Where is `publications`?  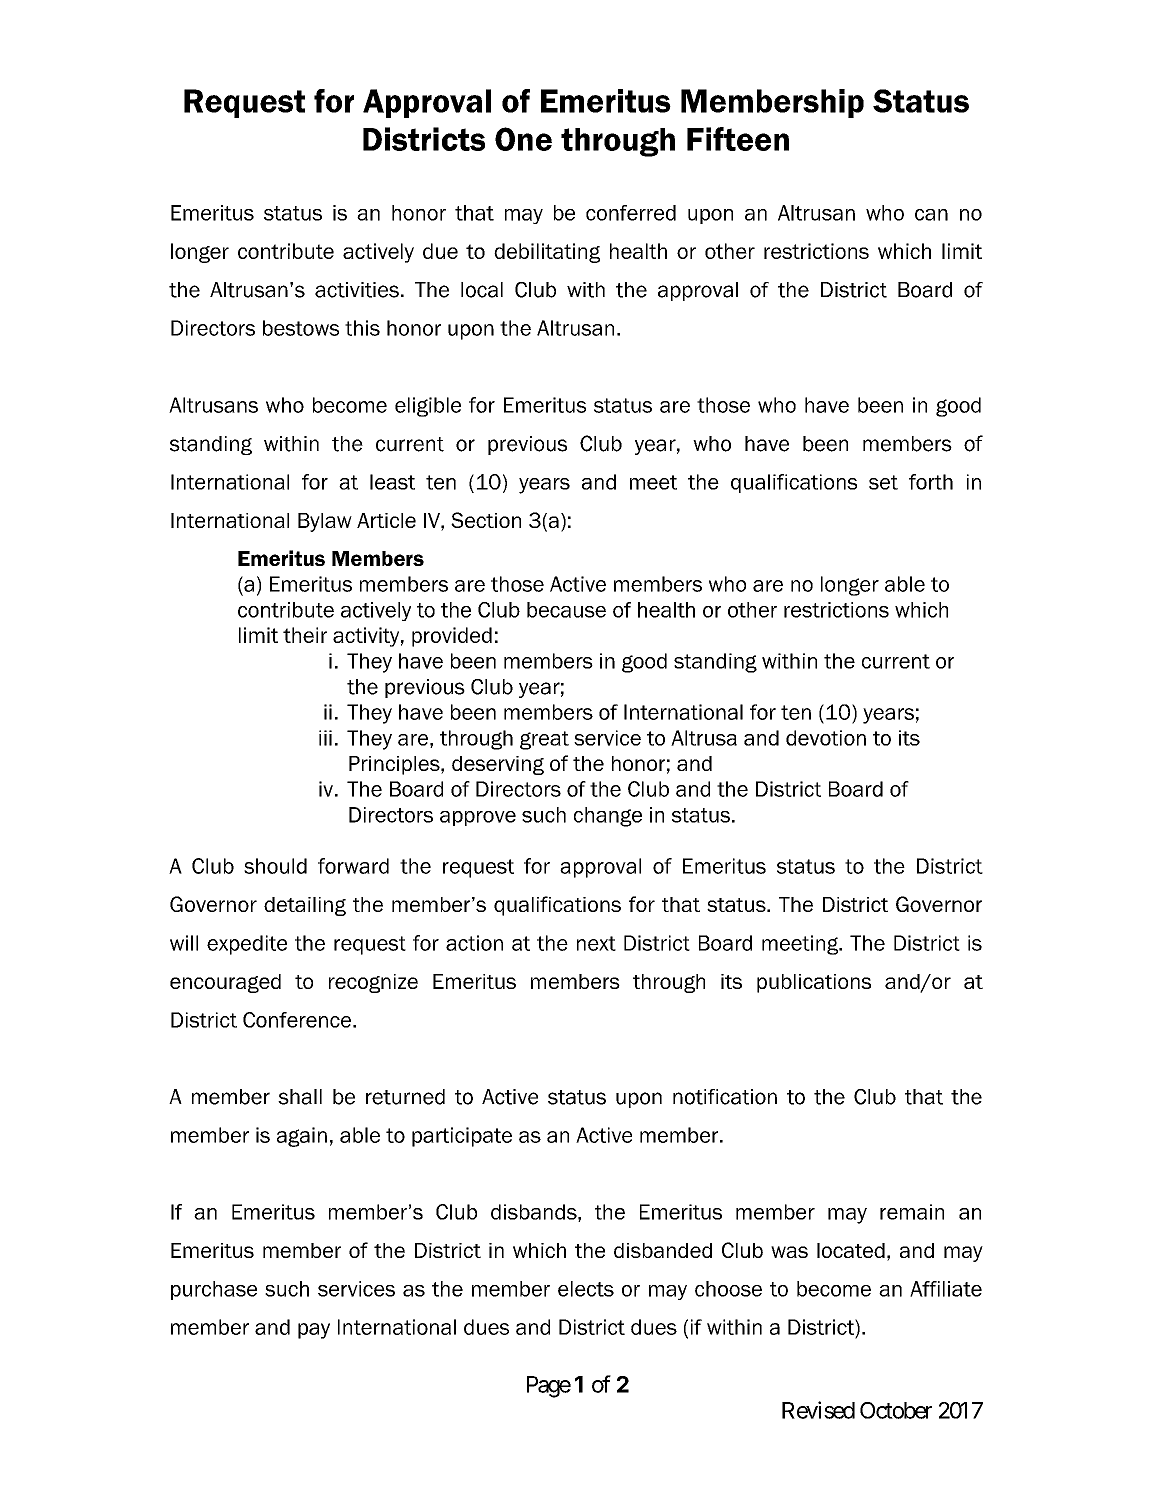 publications is located at coordinates (814, 983).
